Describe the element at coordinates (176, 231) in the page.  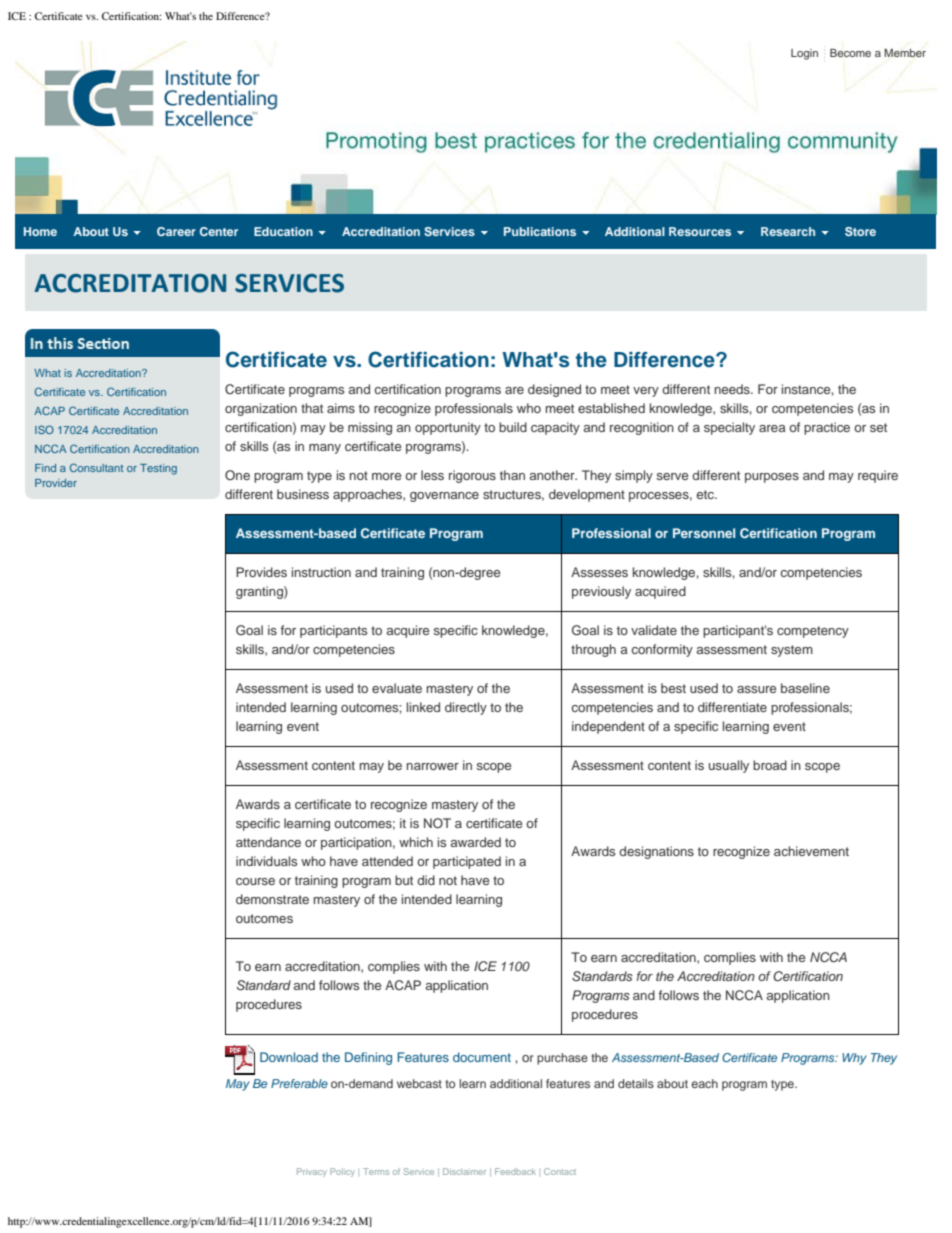
I see `Career` at that location.
